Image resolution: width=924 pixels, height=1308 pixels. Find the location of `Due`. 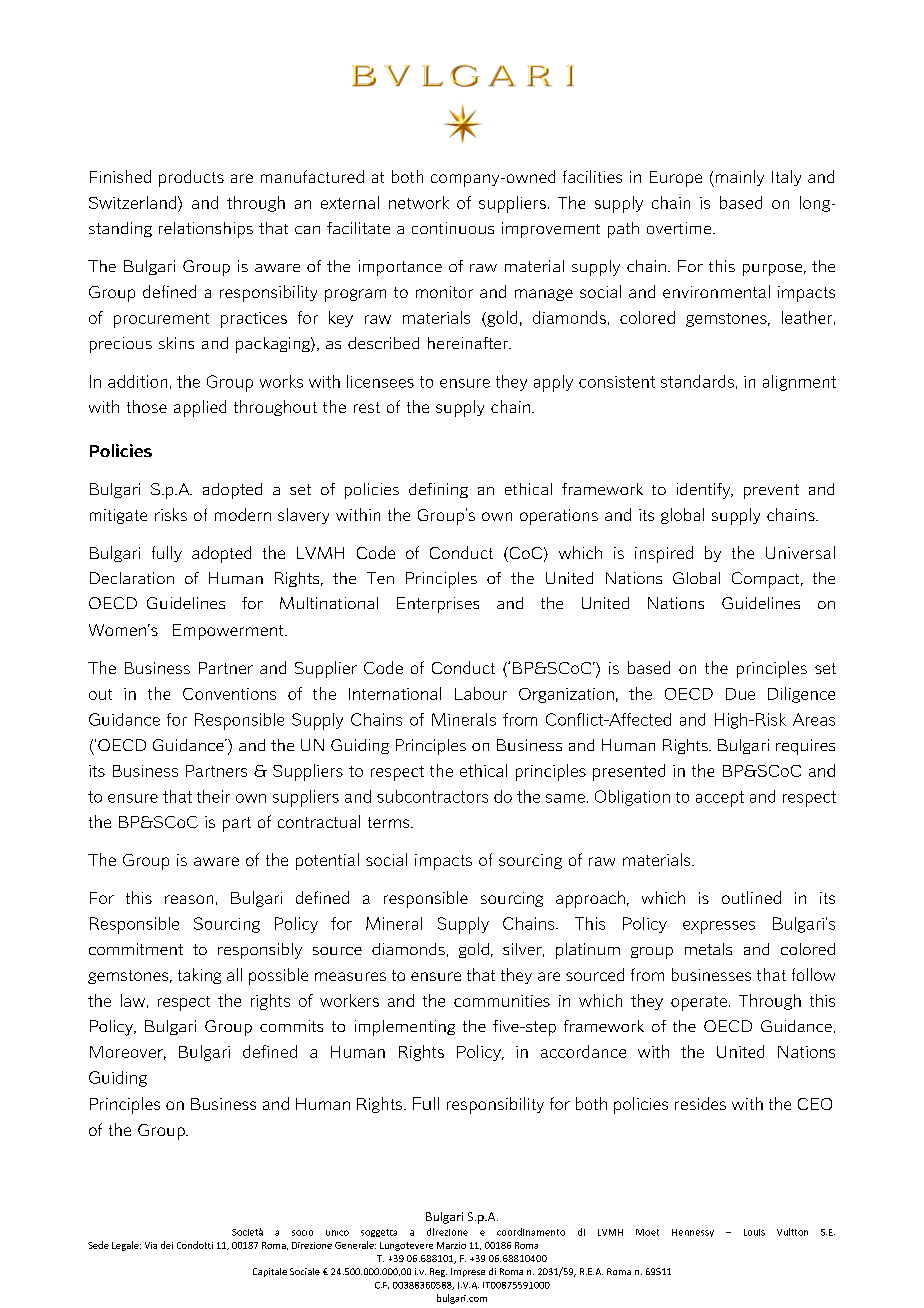

Due is located at coordinates (740, 694).
